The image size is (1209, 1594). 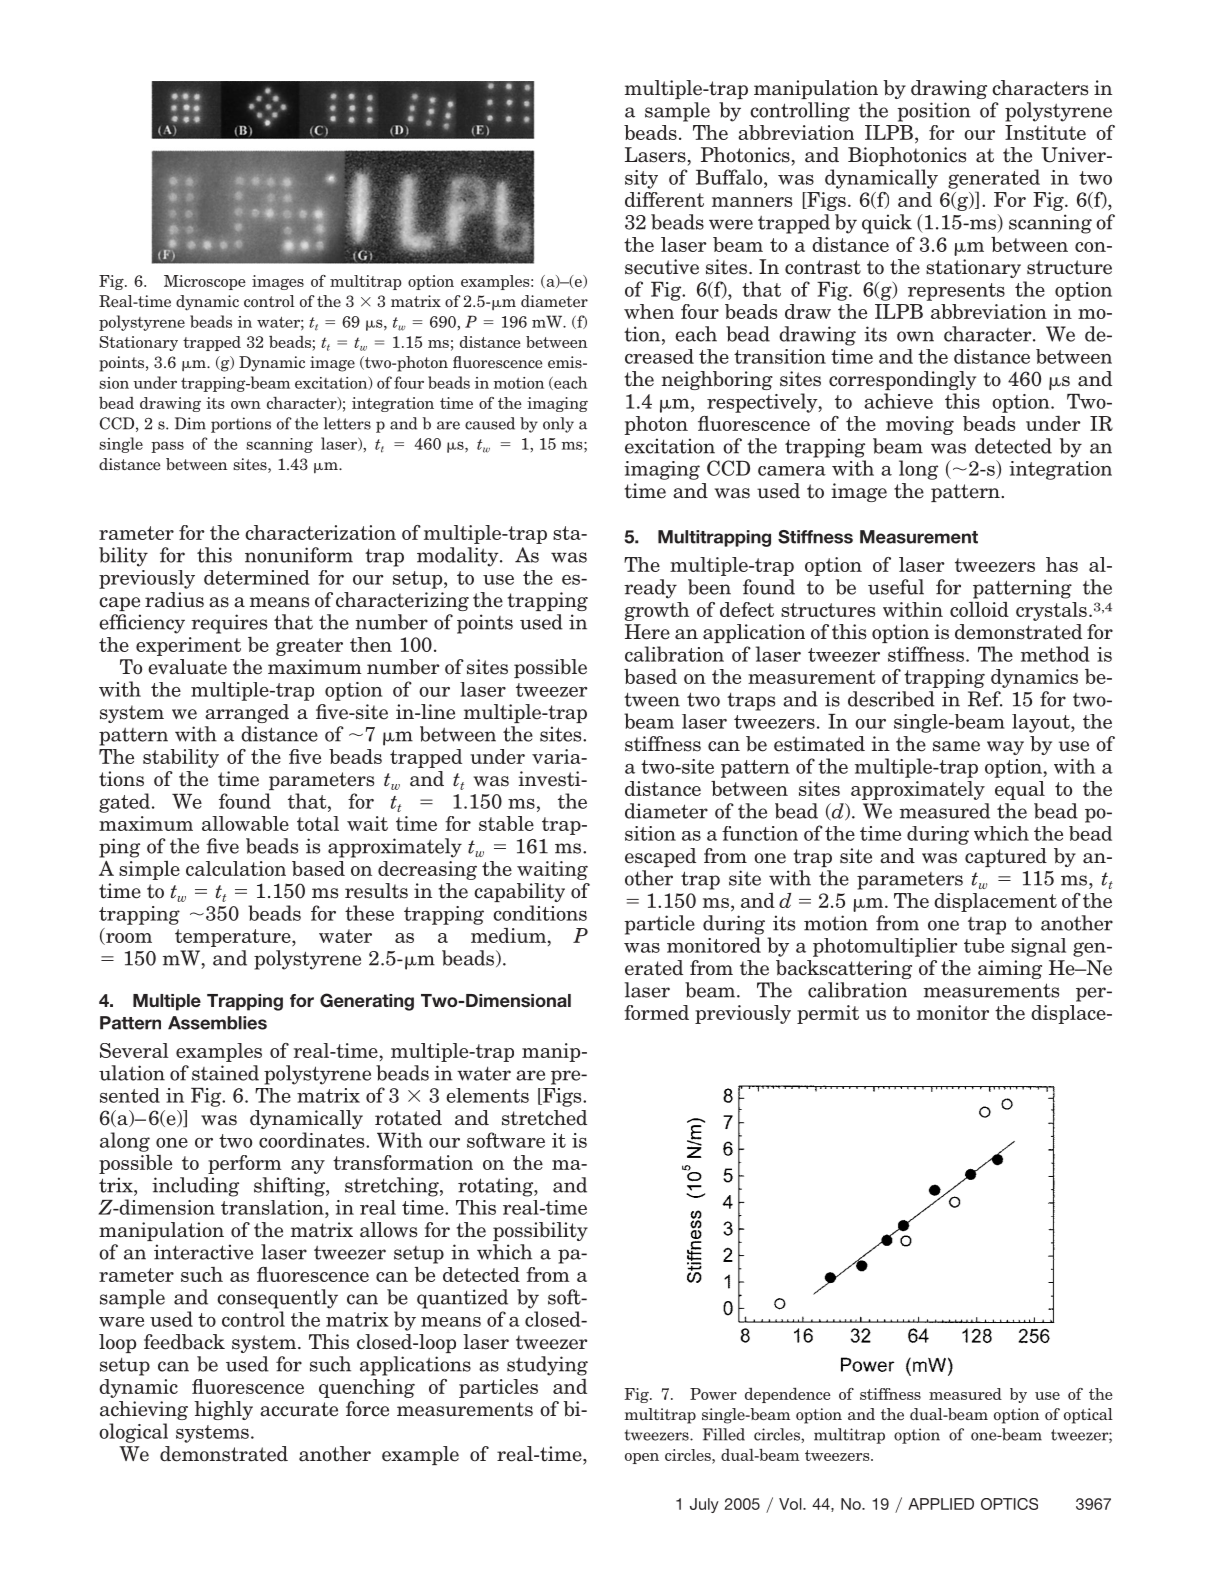 I want to click on letters, so click(x=347, y=423).
